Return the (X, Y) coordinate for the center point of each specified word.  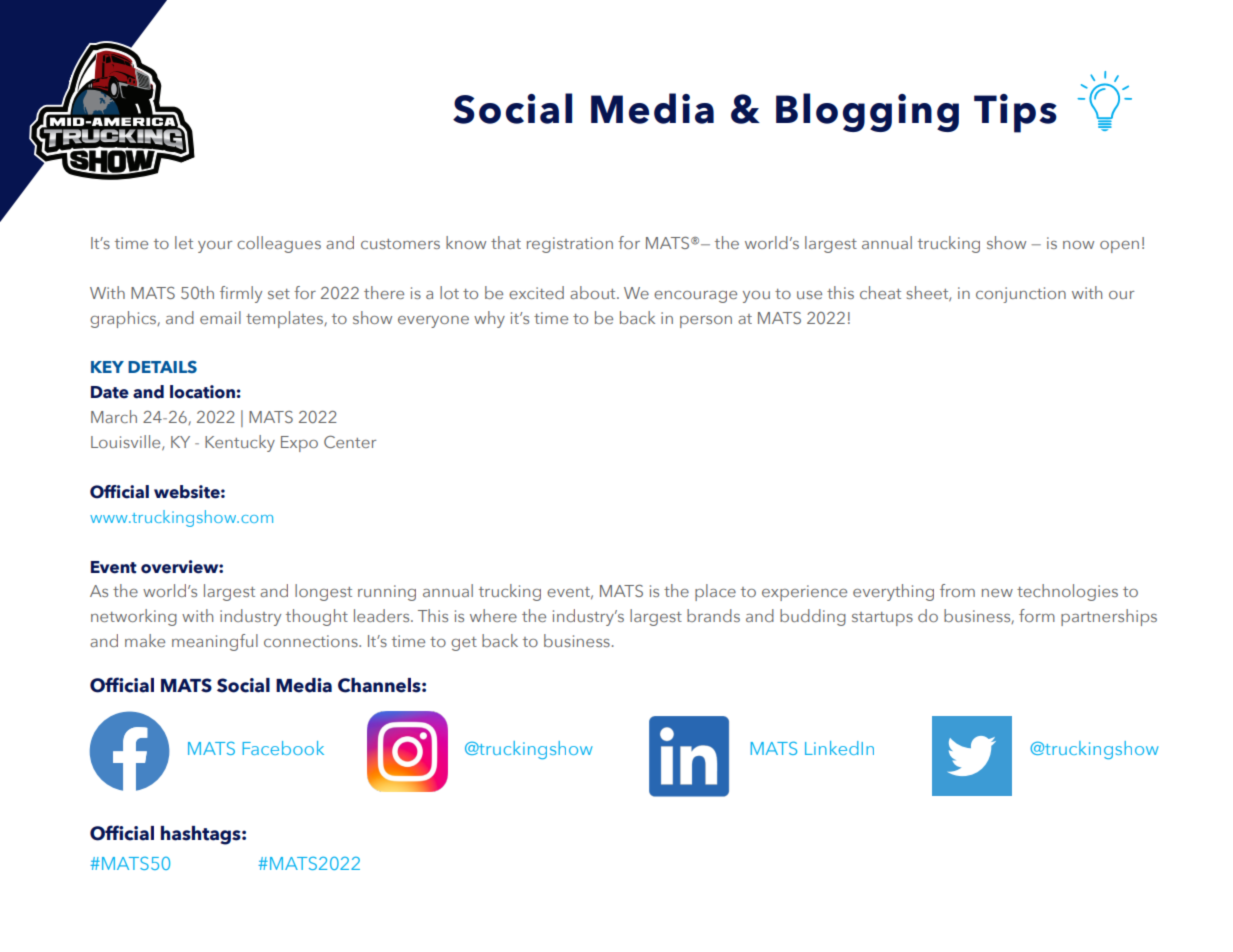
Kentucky (240, 443)
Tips (1015, 113)
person (706, 322)
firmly (241, 294)
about (594, 292)
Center (350, 442)
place (715, 592)
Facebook (283, 748)
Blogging (867, 112)
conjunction (1021, 295)
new (997, 593)
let (184, 242)
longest (323, 592)
